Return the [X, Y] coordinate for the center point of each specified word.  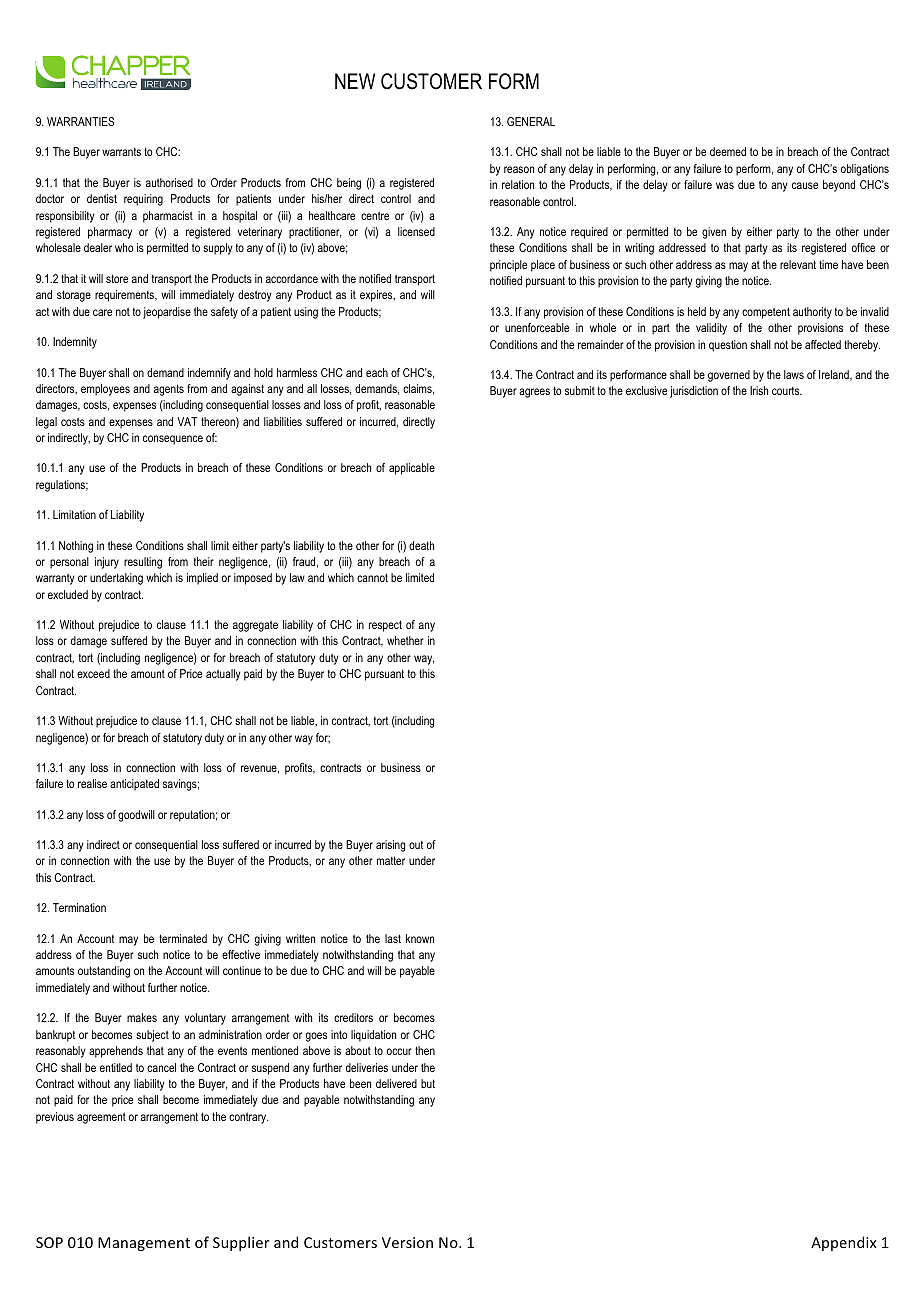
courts [787, 391]
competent [766, 313]
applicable [412, 469]
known [420, 938]
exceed [93, 673]
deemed [728, 151]
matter [391, 860]
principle [508, 266]
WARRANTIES [80, 121]
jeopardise [167, 313]
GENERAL [531, 121]
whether [405, 640]
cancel [161, 1067]
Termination [79, 907]
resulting [143, 563]
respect [385, 626]
